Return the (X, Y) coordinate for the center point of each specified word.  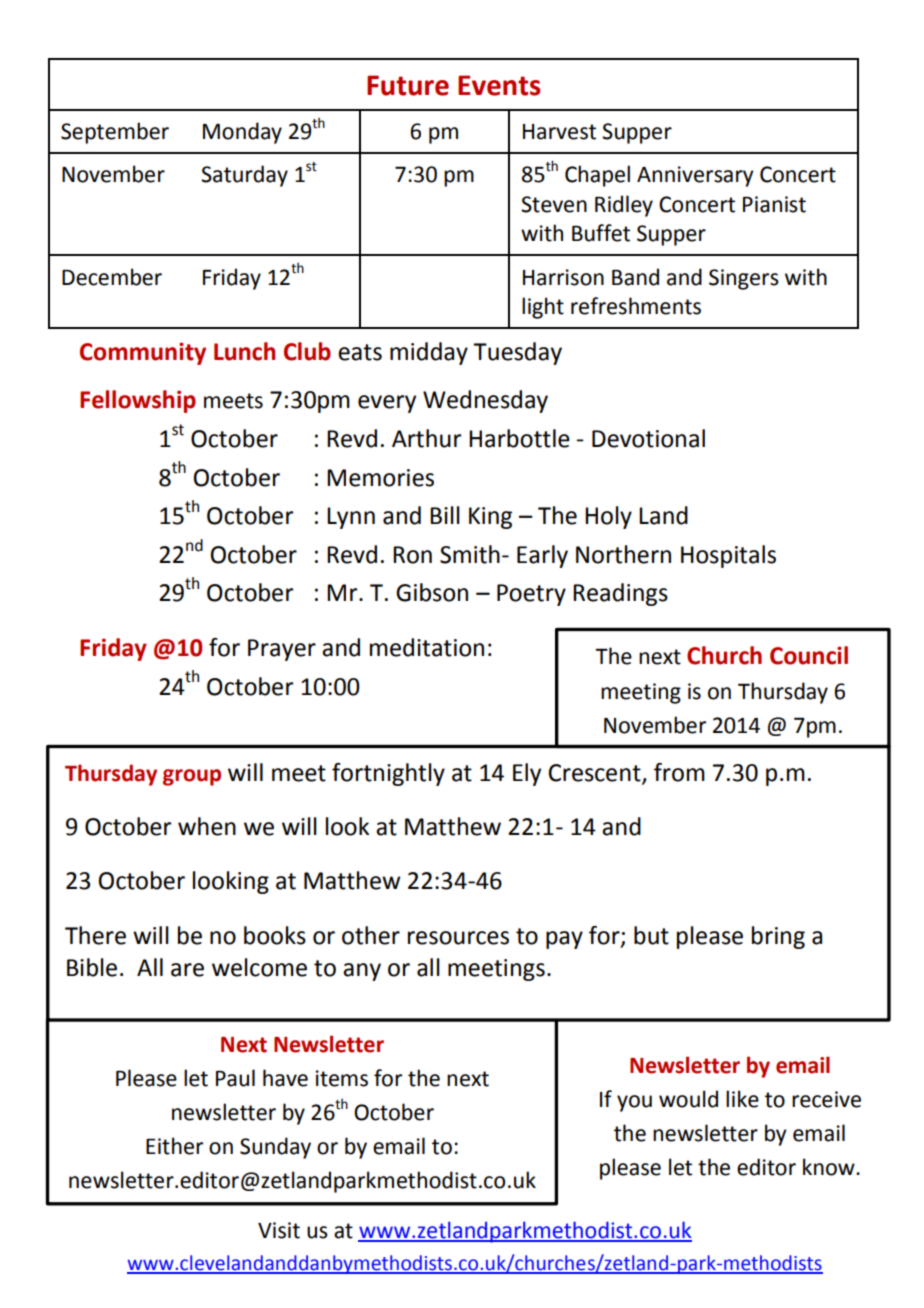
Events (499, 85)
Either (174, 1146)
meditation (427, 647)
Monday (242, 133)
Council (809, 655)
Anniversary (695, 176)
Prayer (282, 650)
